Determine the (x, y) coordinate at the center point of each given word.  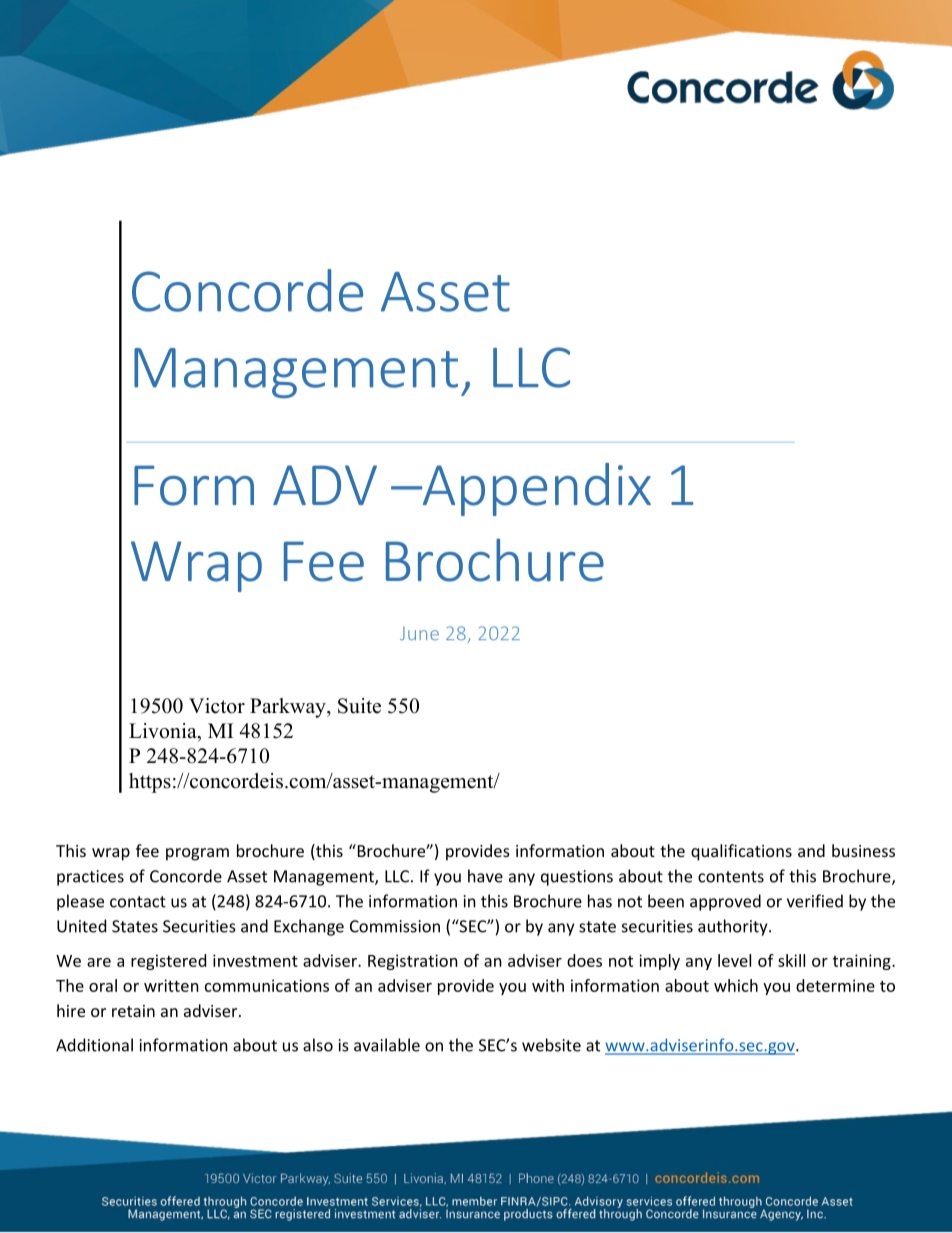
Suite (359, 706)
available (387, 1045)
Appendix (535, 489)
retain (133, 1011)
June (419, 633)
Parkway (289, 708)
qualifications (741, 852)
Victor (217, 706)
